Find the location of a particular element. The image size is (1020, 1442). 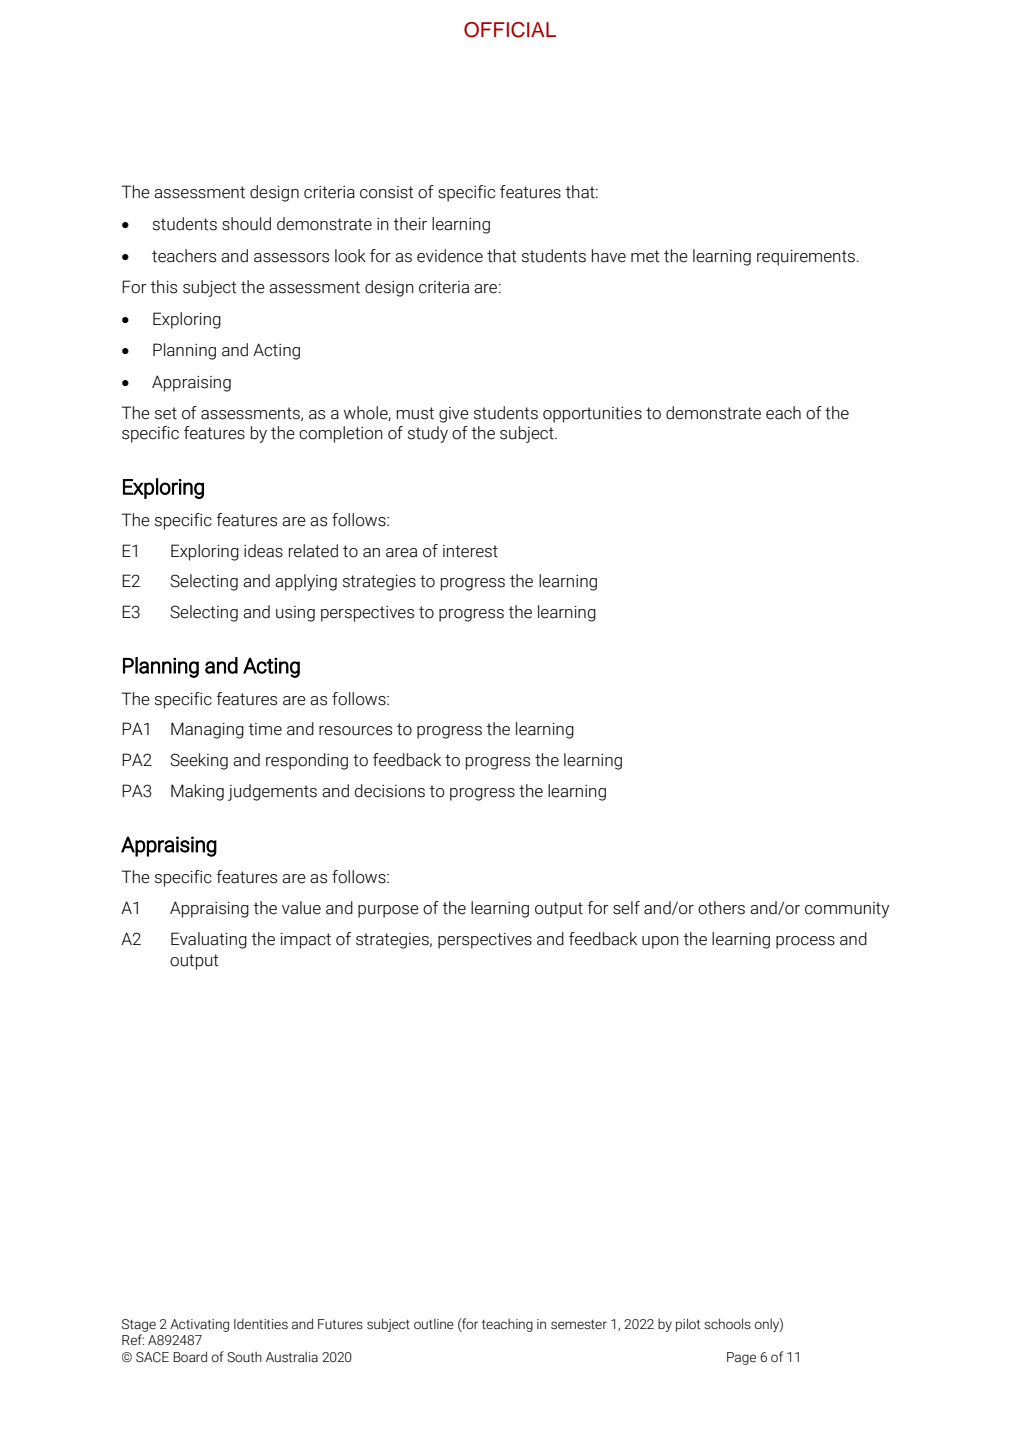

Managing is located at coordinates (207, 730).
